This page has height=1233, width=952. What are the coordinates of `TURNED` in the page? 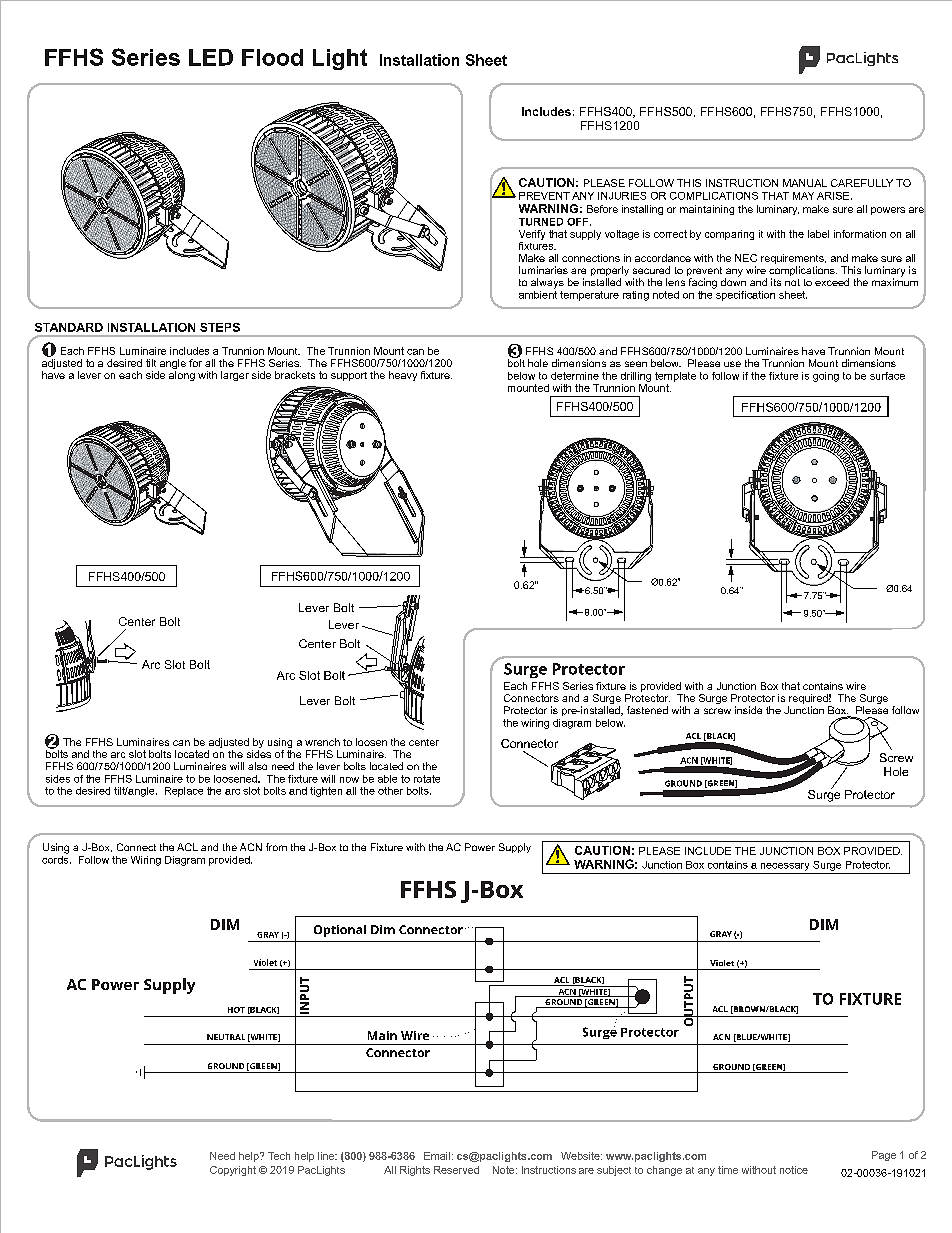 It's located at (541, 222).
